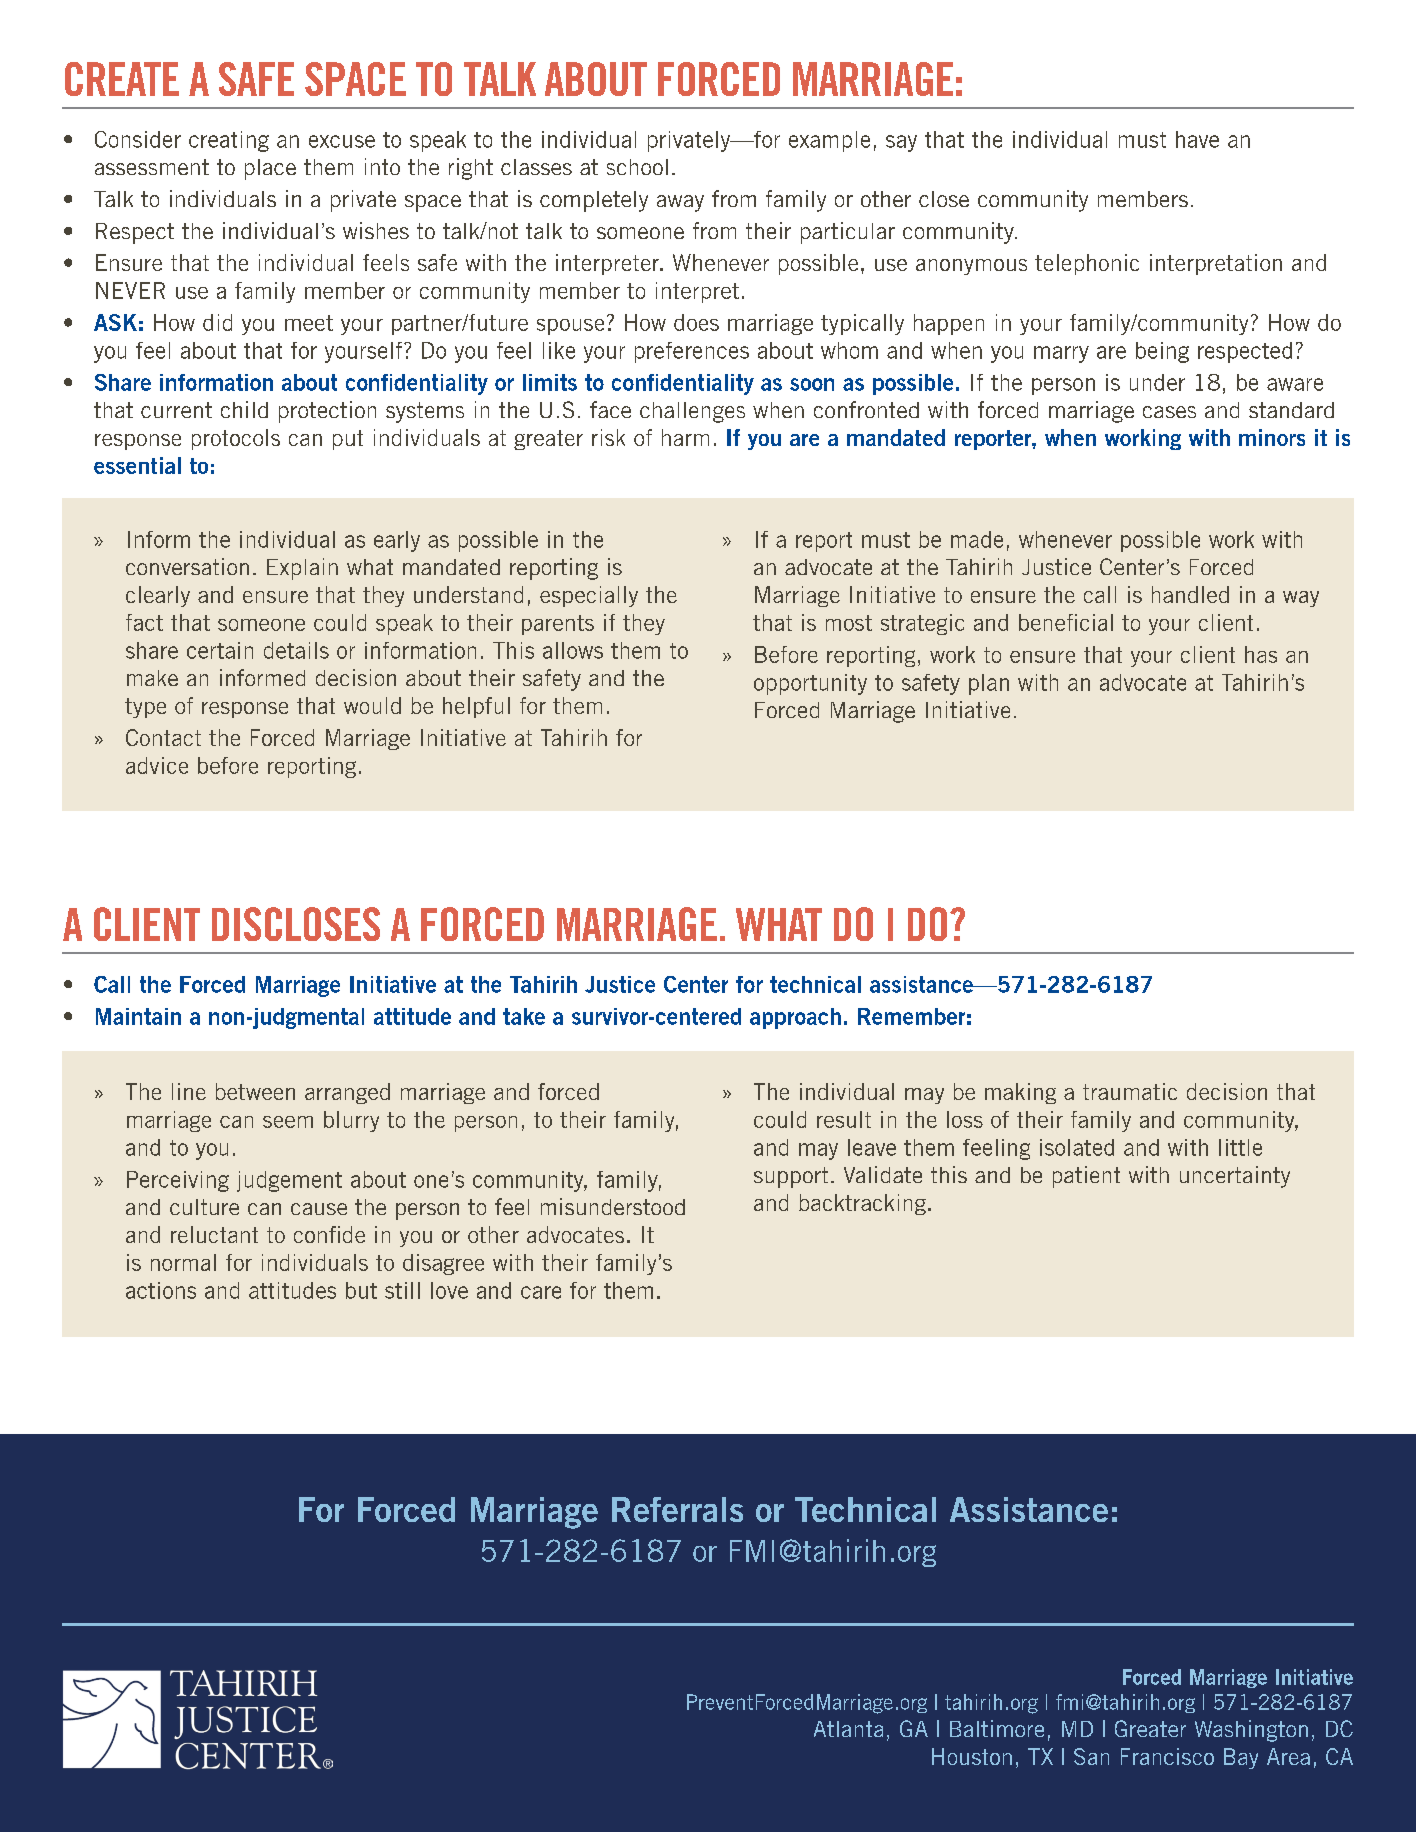 The width and height of the screenshot is (1416, 1832). What do you see at coordinates (1197, 139) in the screenshot?
I see `have` at bounding box center [1197, 139].
